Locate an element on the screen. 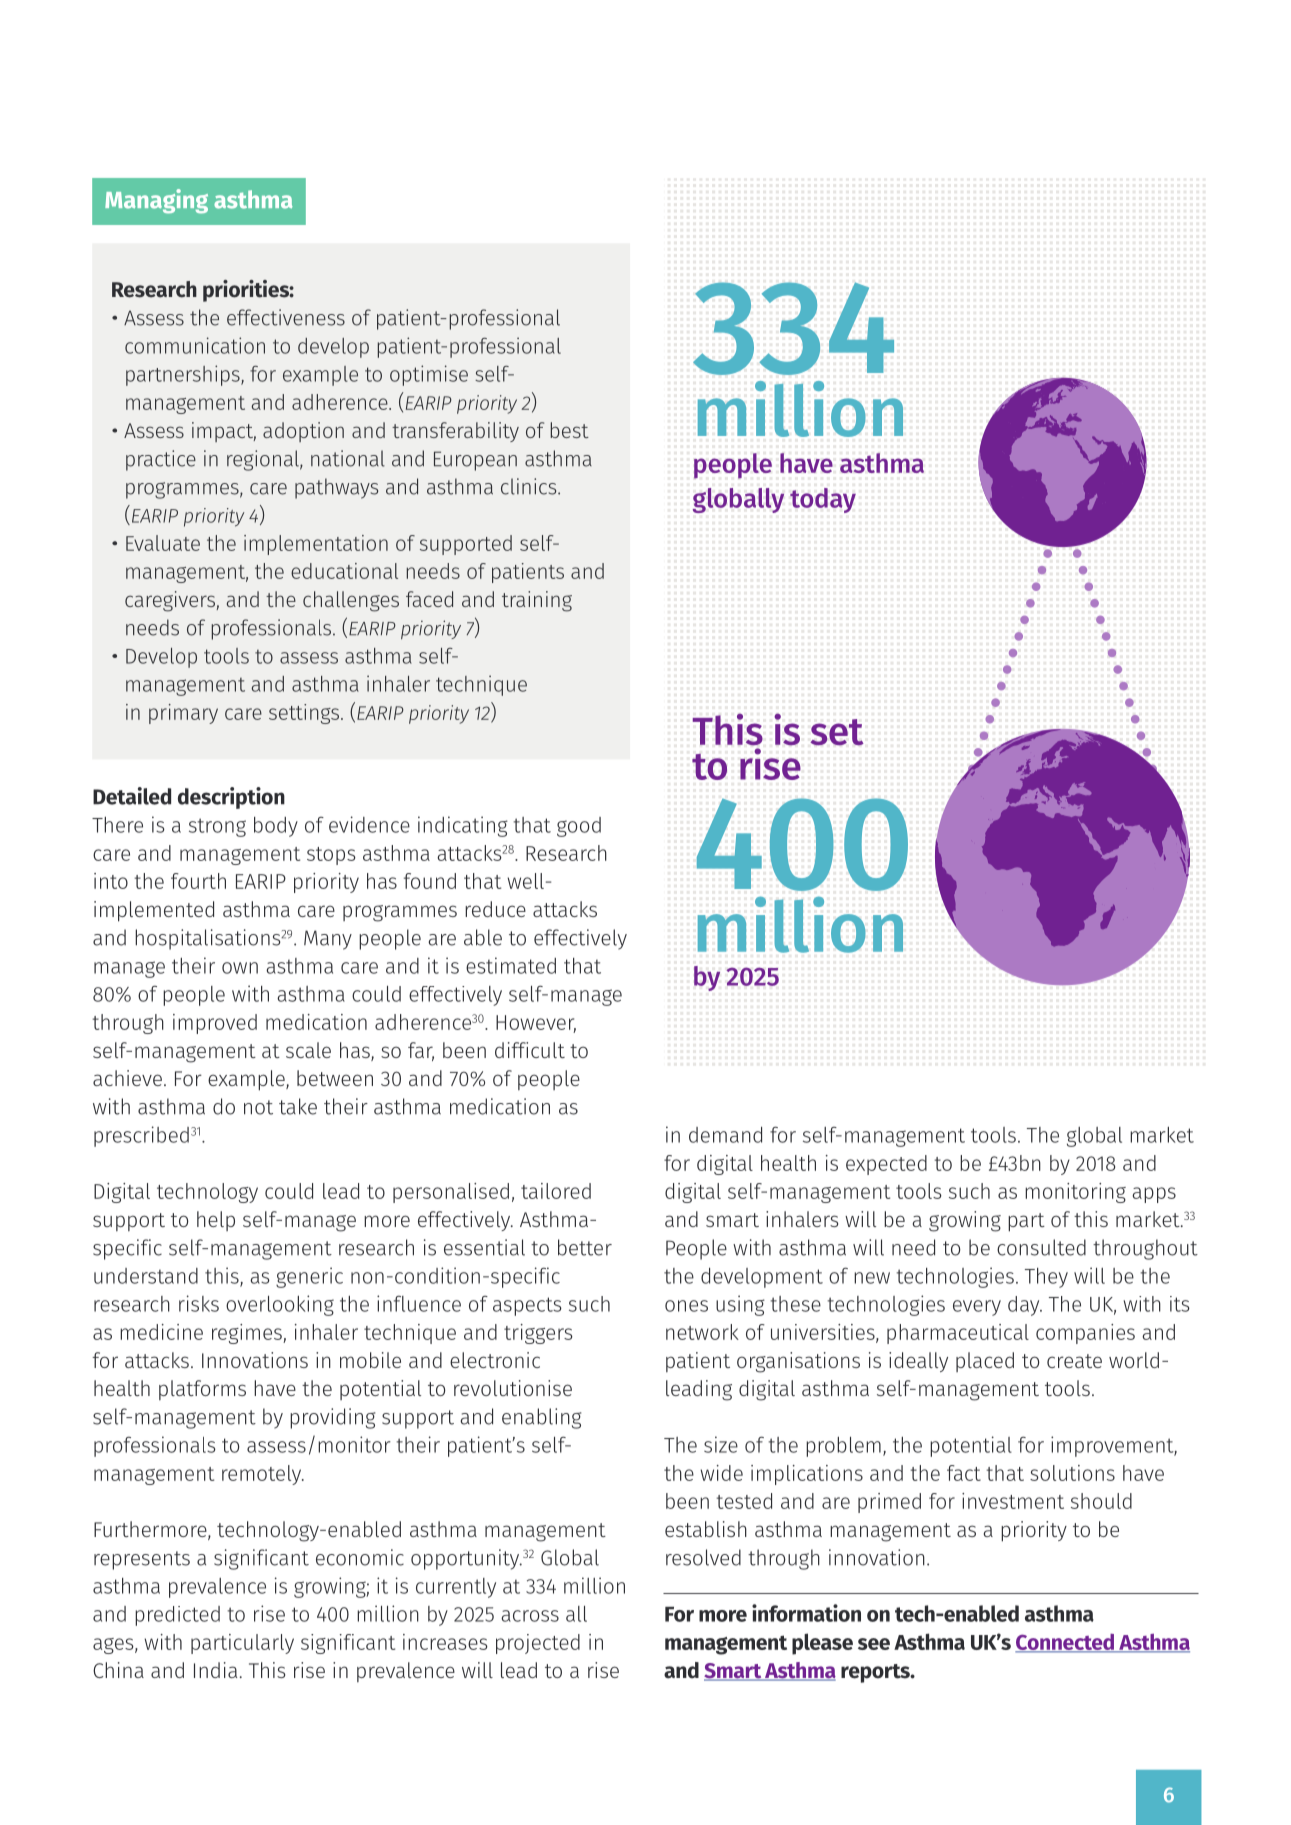 The width and height of the screenshot is (1291, 1825). help is located at coordinates (216, 1221).
